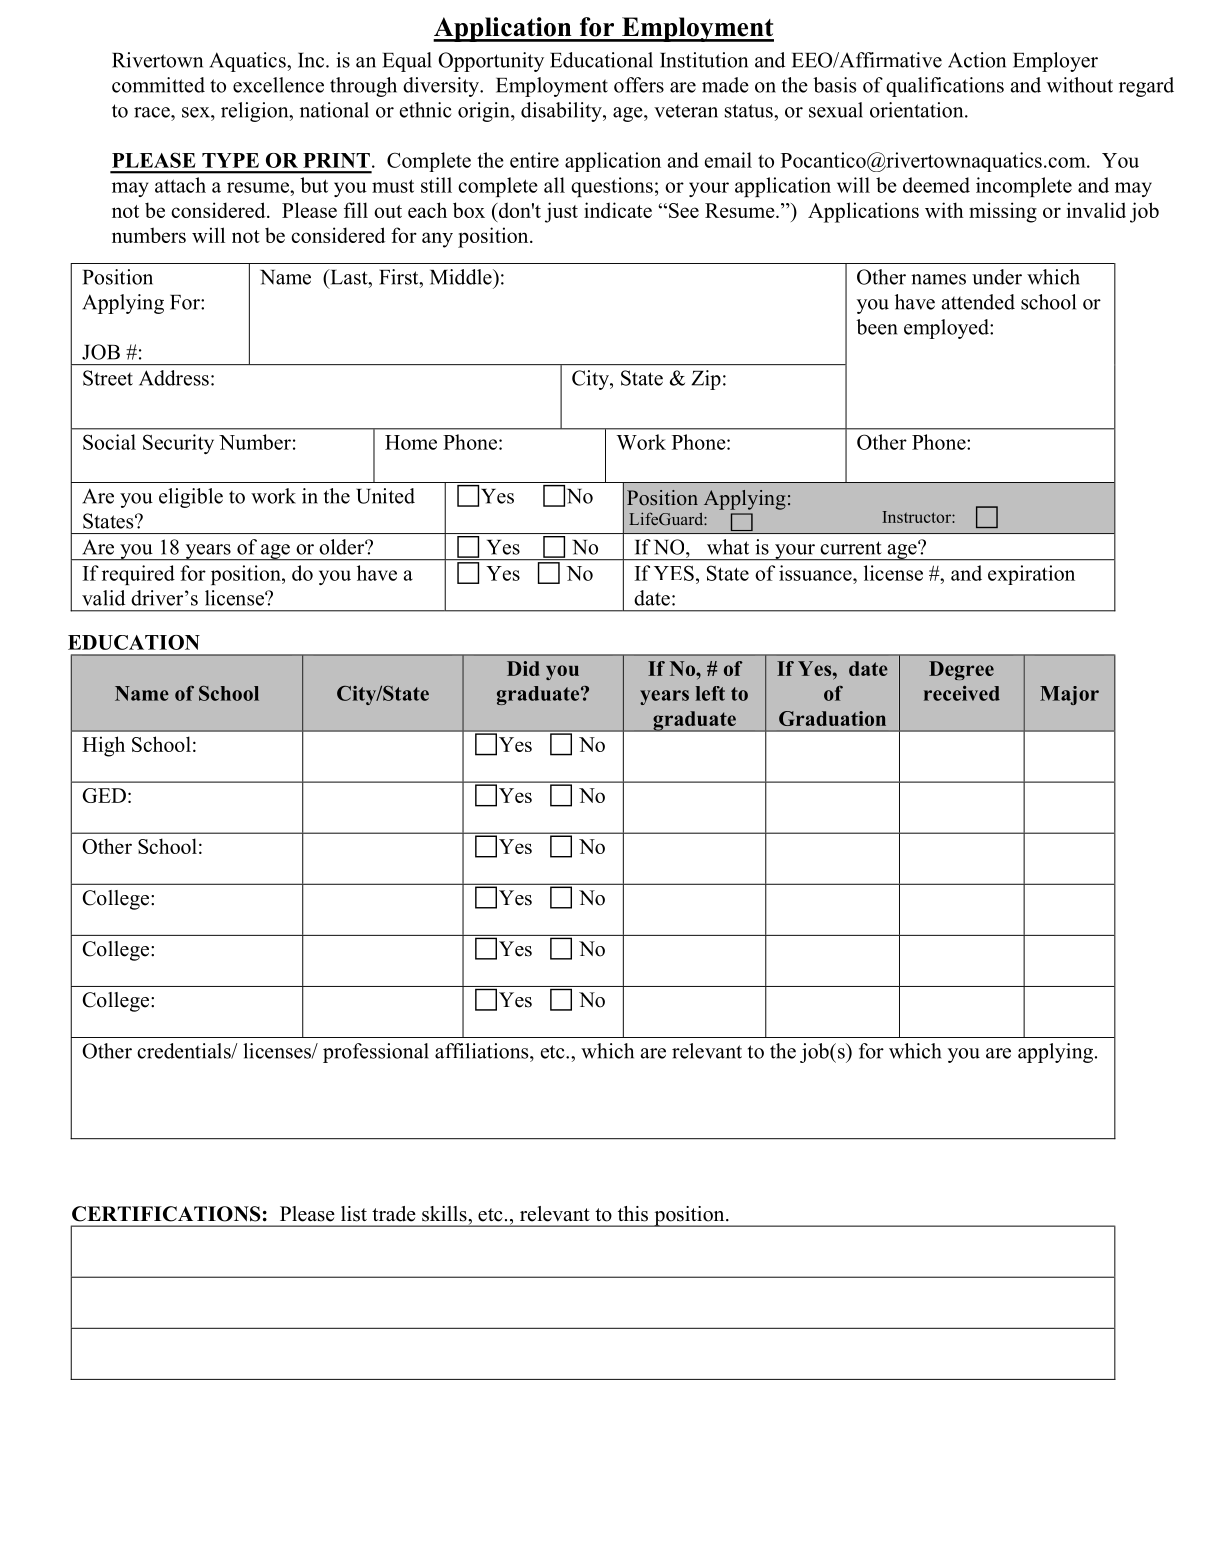 Image resolution: width=1211 pixels, height=1568 pixels. I want to click on Major, so click(1069, 695).
